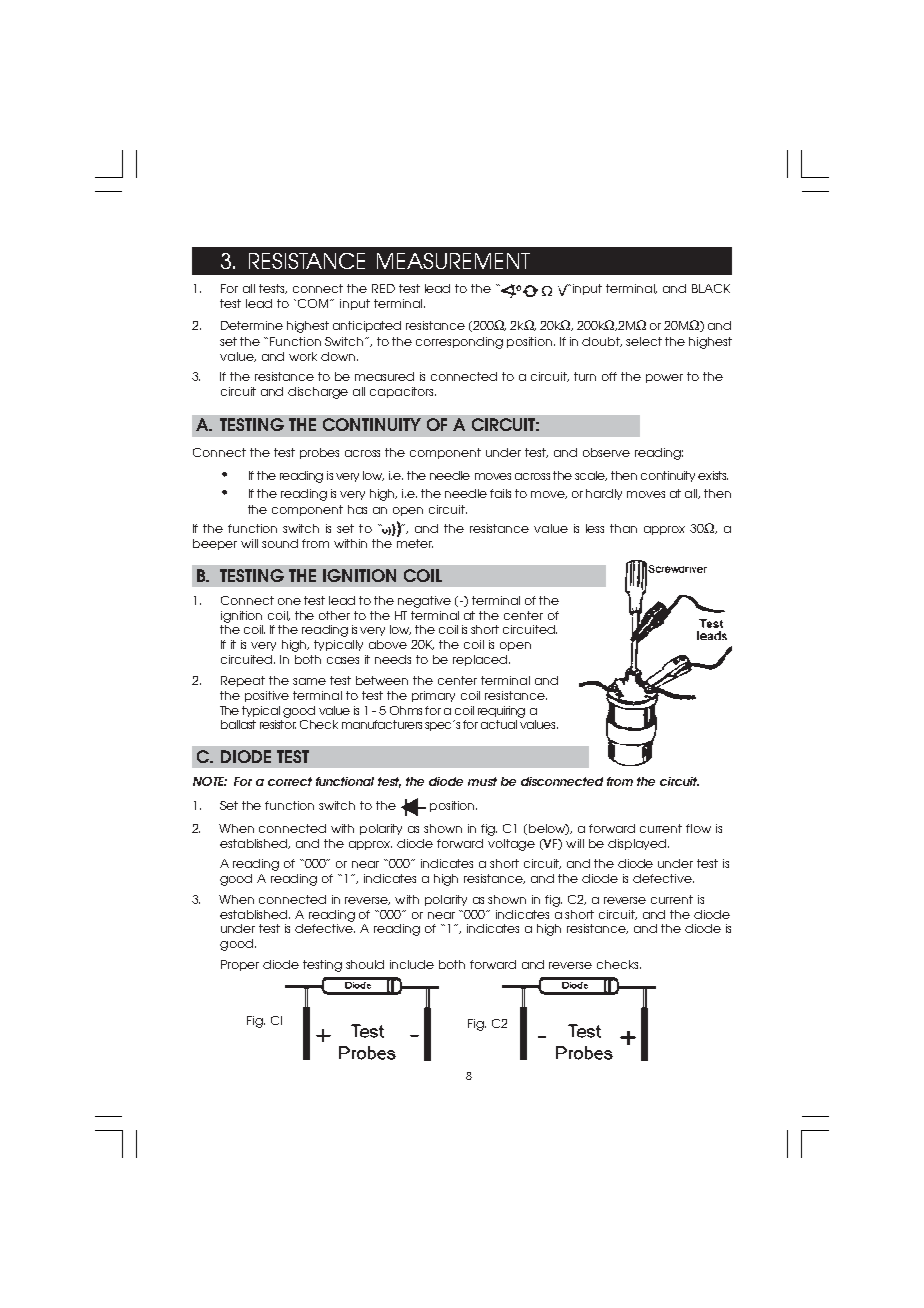 The image size is (924, 1308). I want to click on than, so click(623, 528).
